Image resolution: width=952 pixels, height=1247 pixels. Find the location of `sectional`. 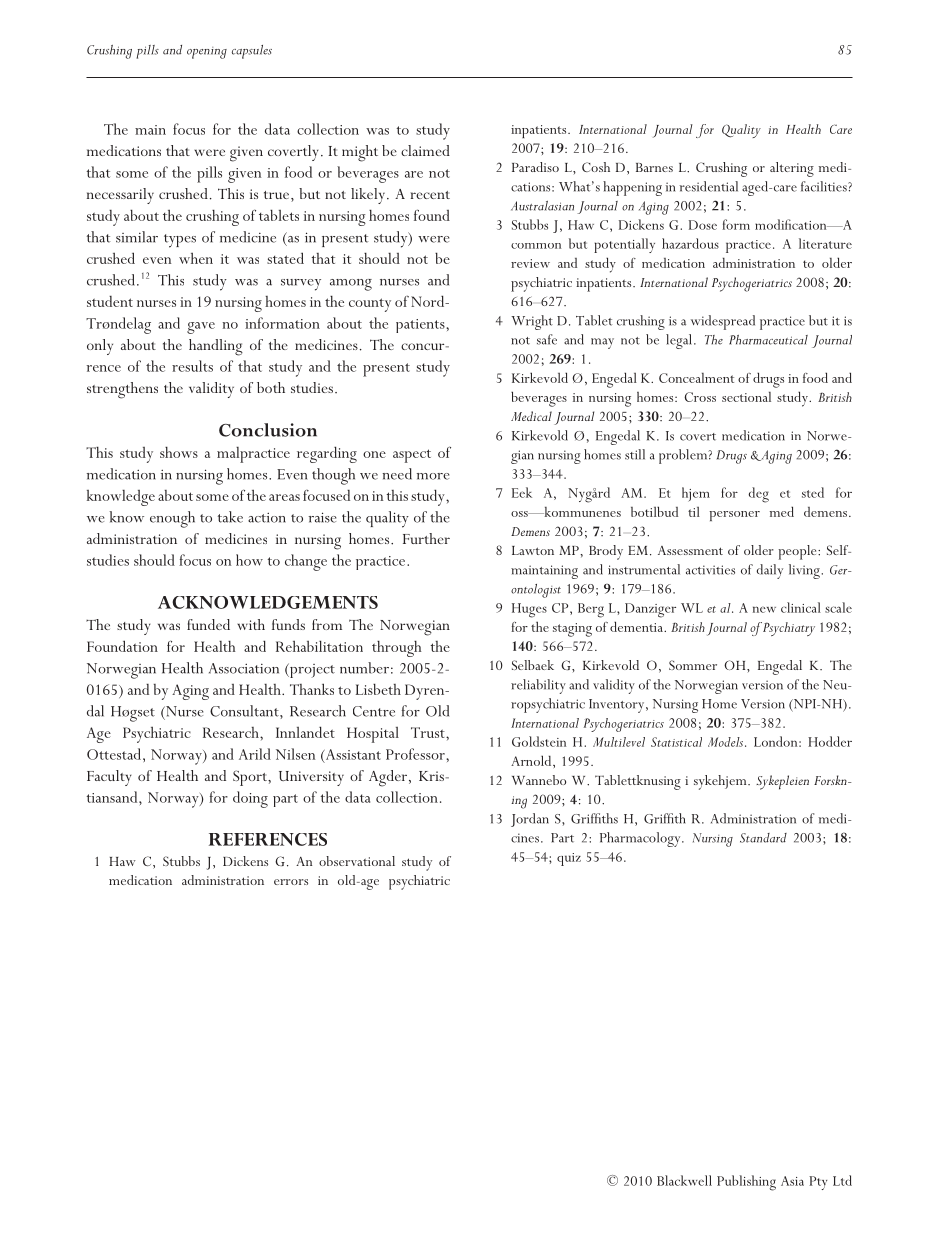

sectional is located at coordinates (746, 397).
